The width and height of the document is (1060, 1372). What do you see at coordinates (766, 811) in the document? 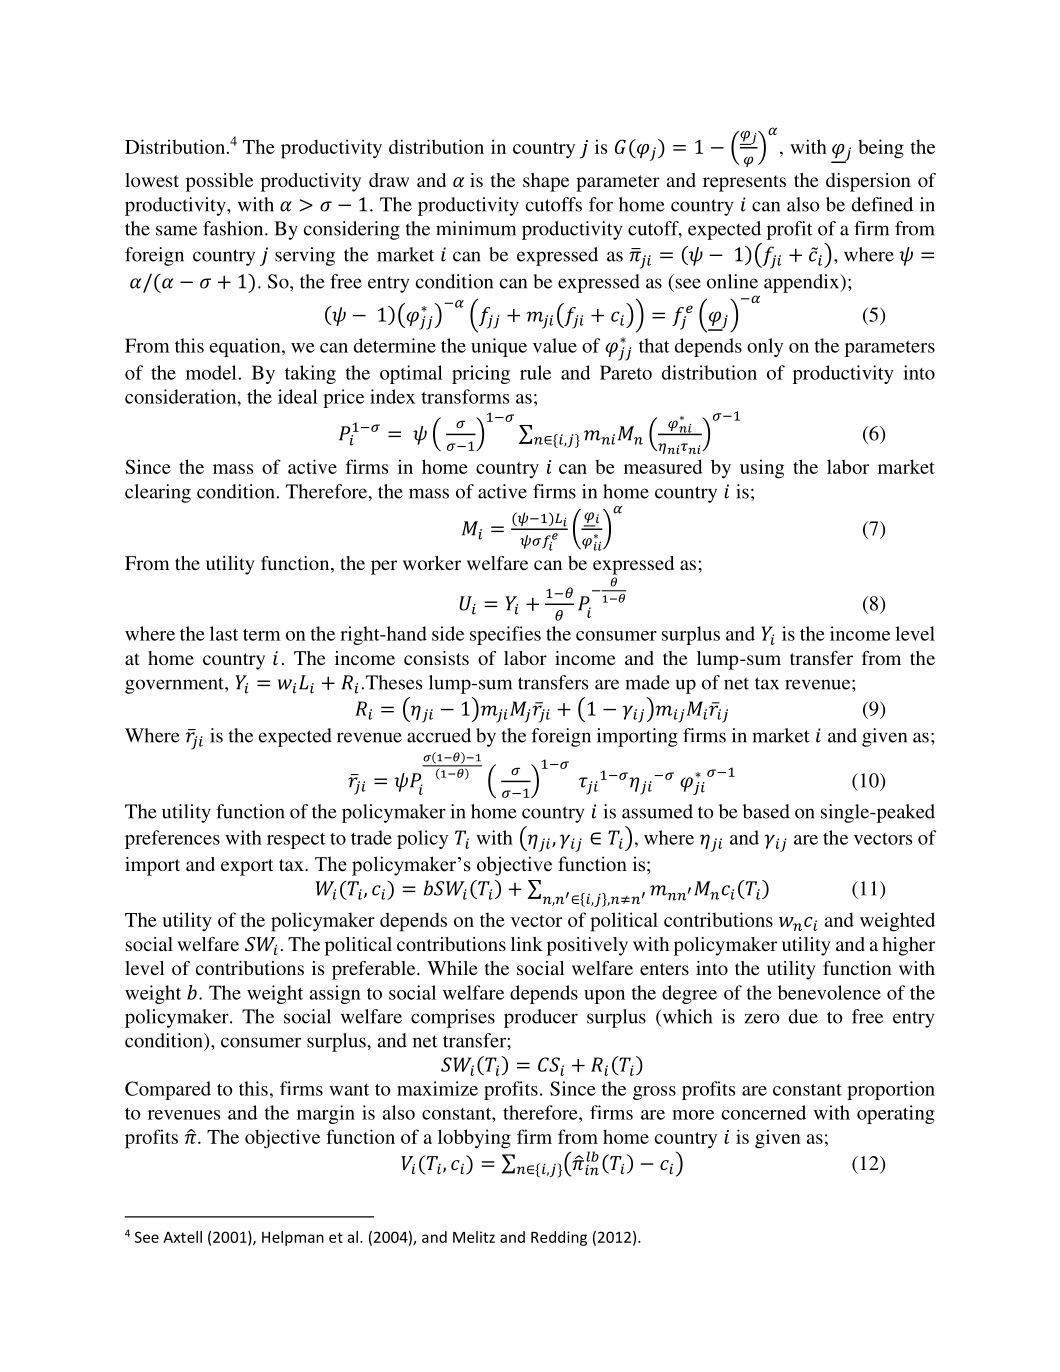
I see `based` at bounding box center [766, 811].
